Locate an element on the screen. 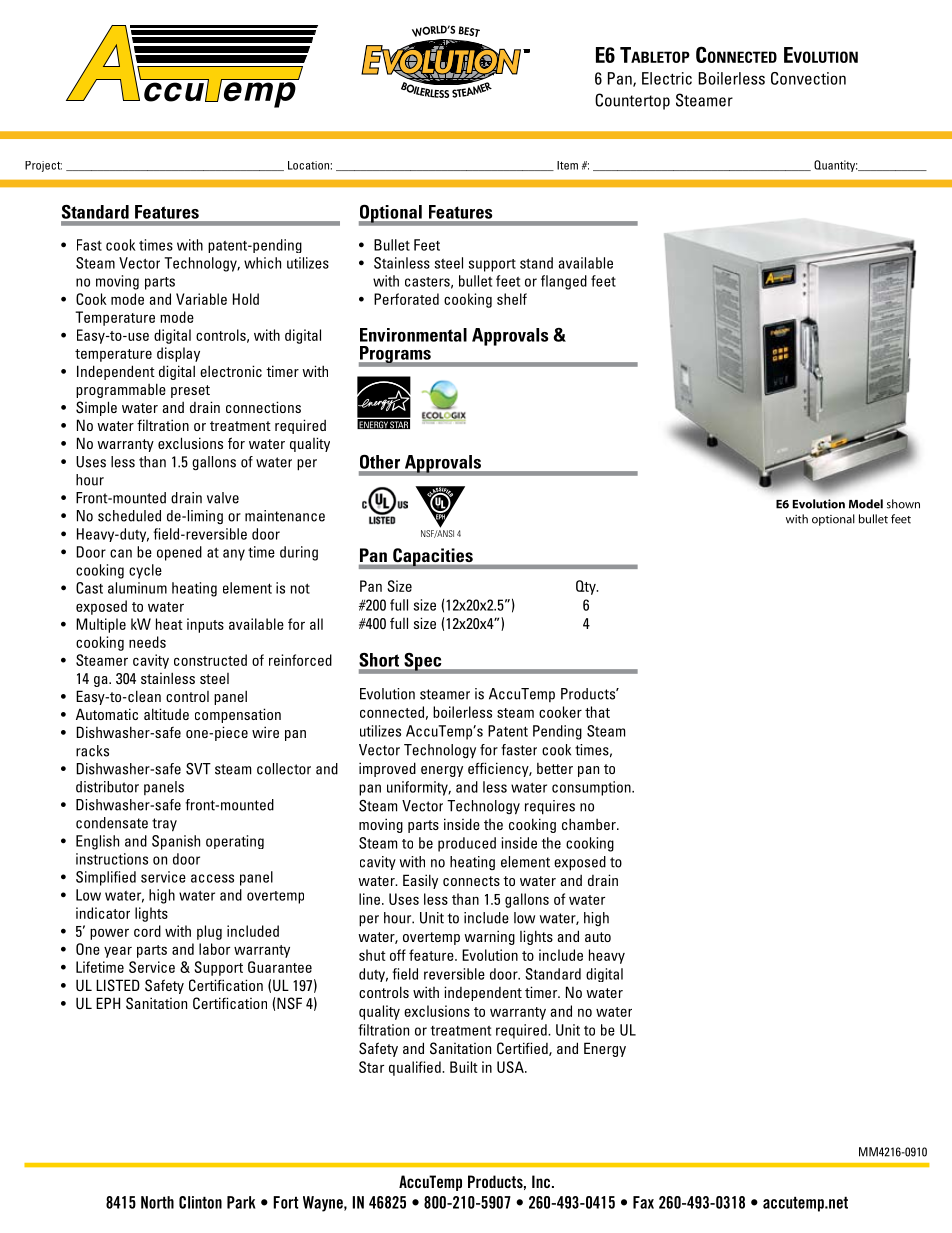 The image size is (952, 1233). chamber is located at coordinates (590, 824).
